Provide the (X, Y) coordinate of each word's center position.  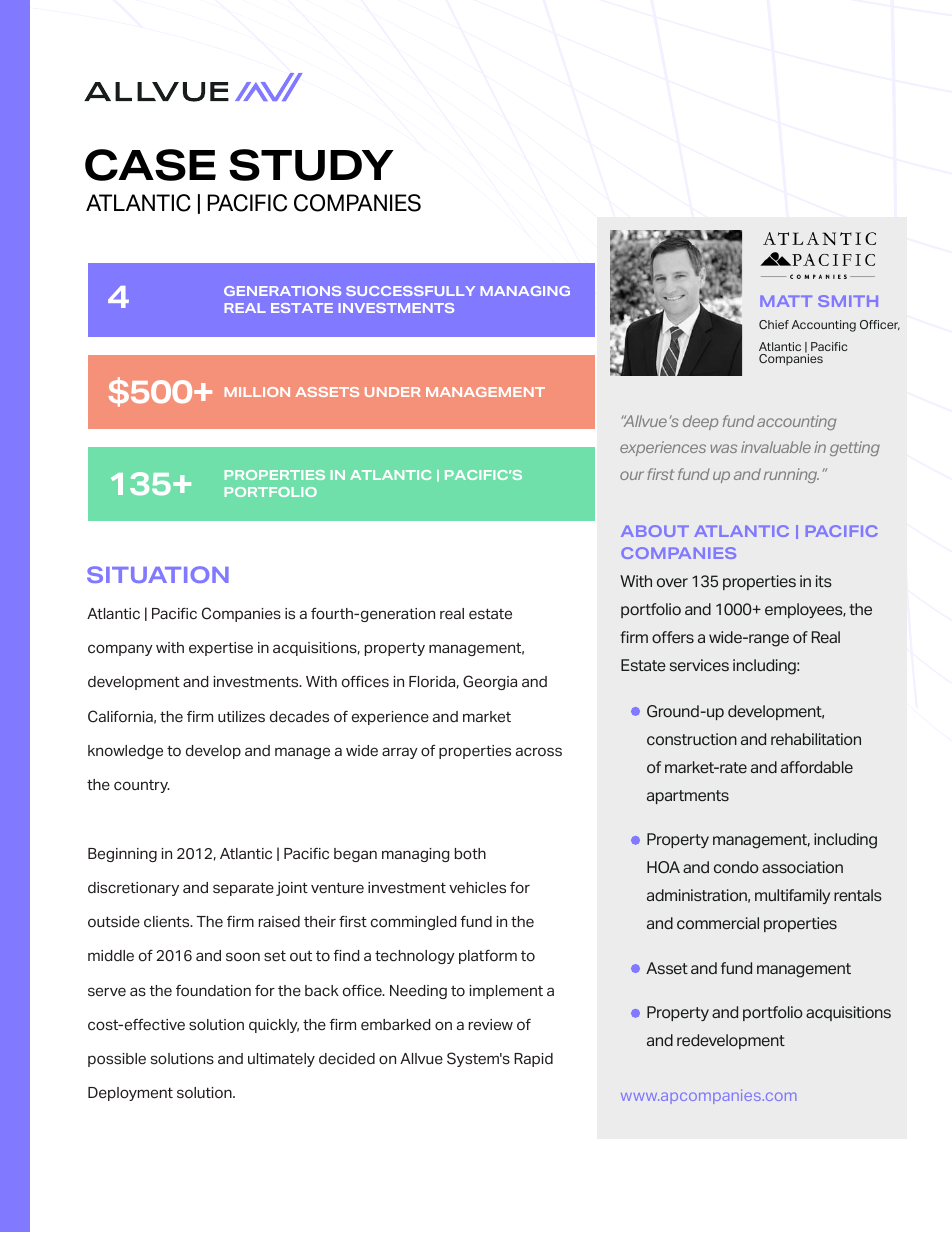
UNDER (393, 392)
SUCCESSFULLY (410, 291)
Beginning (122, 855)
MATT (786, 301)
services (699, 665)
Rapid (533, 1060)
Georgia (490, 682)
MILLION (257, 392)
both (470, 854)
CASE (150, 165)
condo (736, 867)
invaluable (776, 447)
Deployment (130, 1094)
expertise (221, 649)
